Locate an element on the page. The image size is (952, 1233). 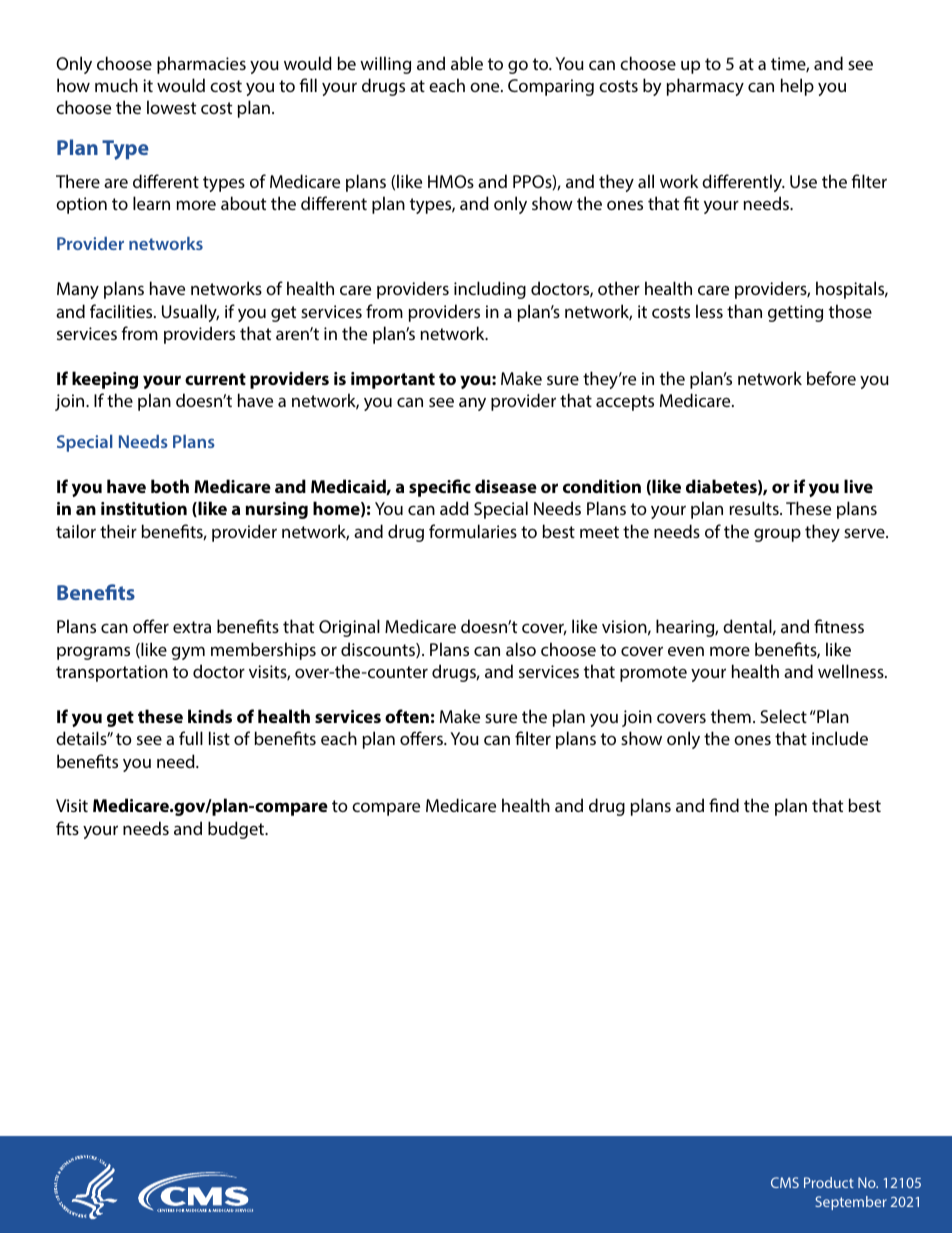
Product is located at coordinates (829, 1182).
